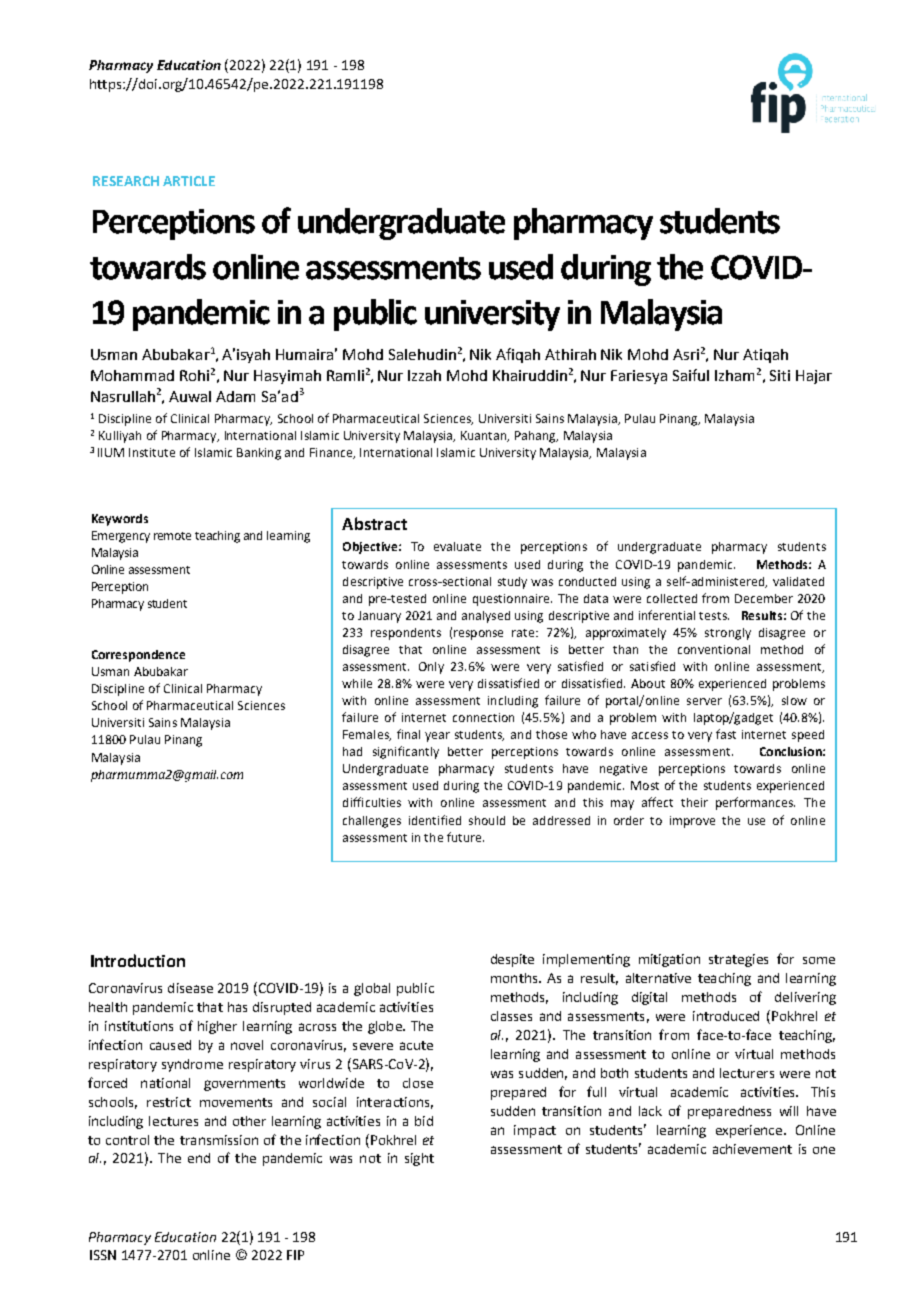 The width and height of the screenshot is (924, 1308). Describe the element at coordinates (485, 436) in the screenshot. I see `Kuantan` at that location.
